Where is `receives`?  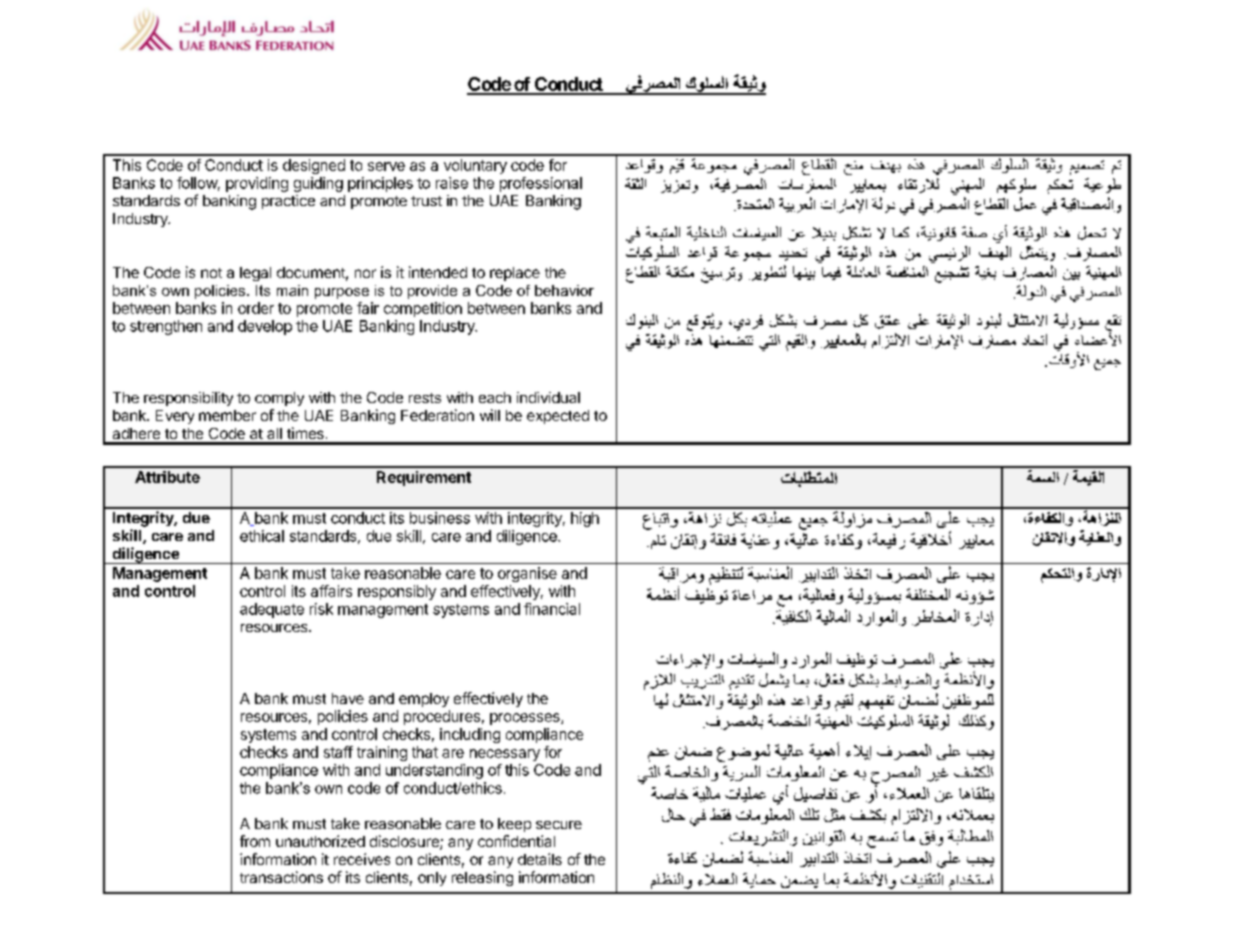 receives is located at coordinates (362, 859).
